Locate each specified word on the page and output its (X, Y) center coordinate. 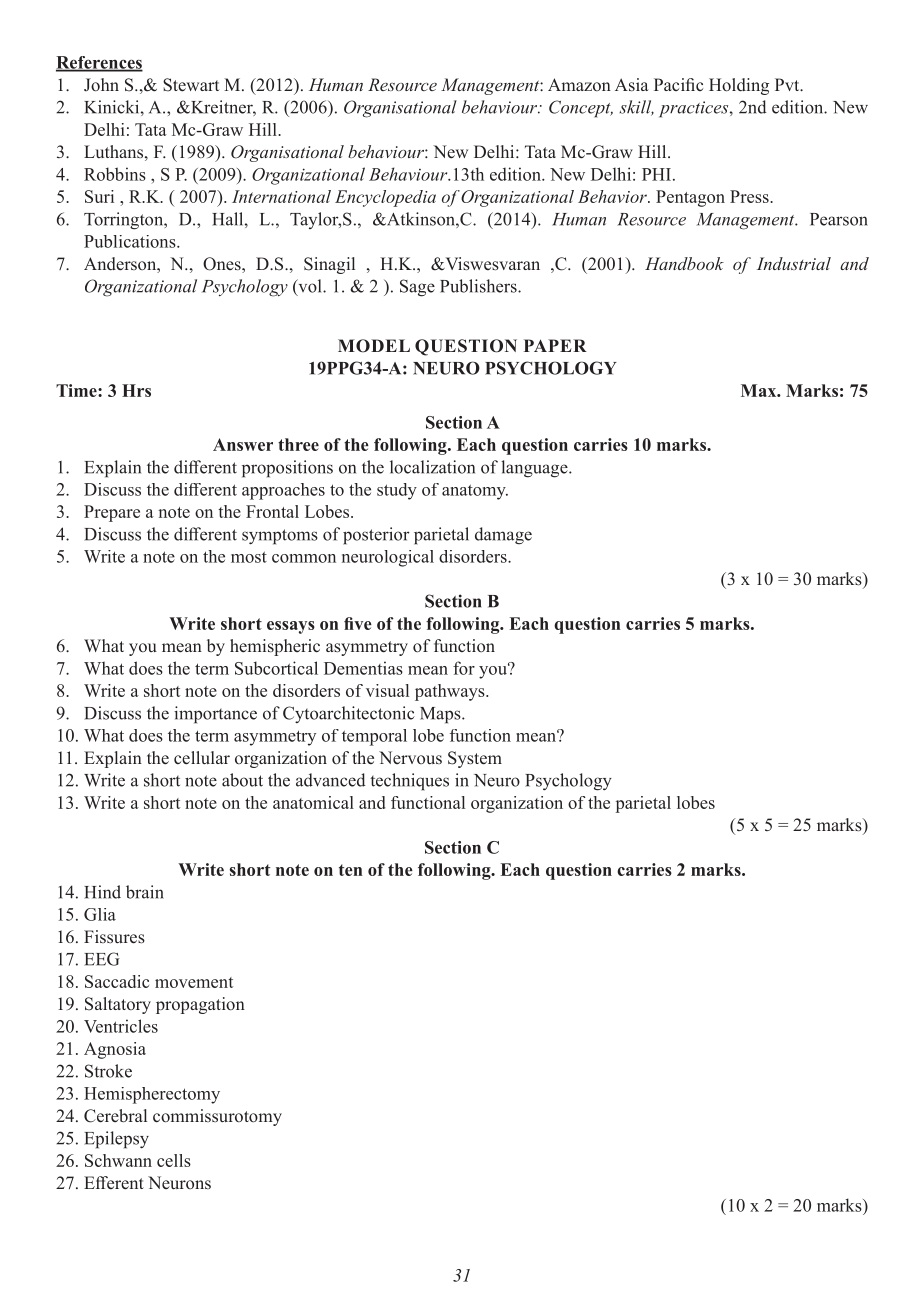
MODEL (374, 346)
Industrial (794, 263)
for (464, 668)
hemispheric (275, 647)
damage (503, 536)
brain (145, 892)
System (475, 759)
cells (174, 1160)
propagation (200, 1005)
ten (351, 870)
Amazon (579, 84)
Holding (739, 86)
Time (77, 390)
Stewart (191, 85)
